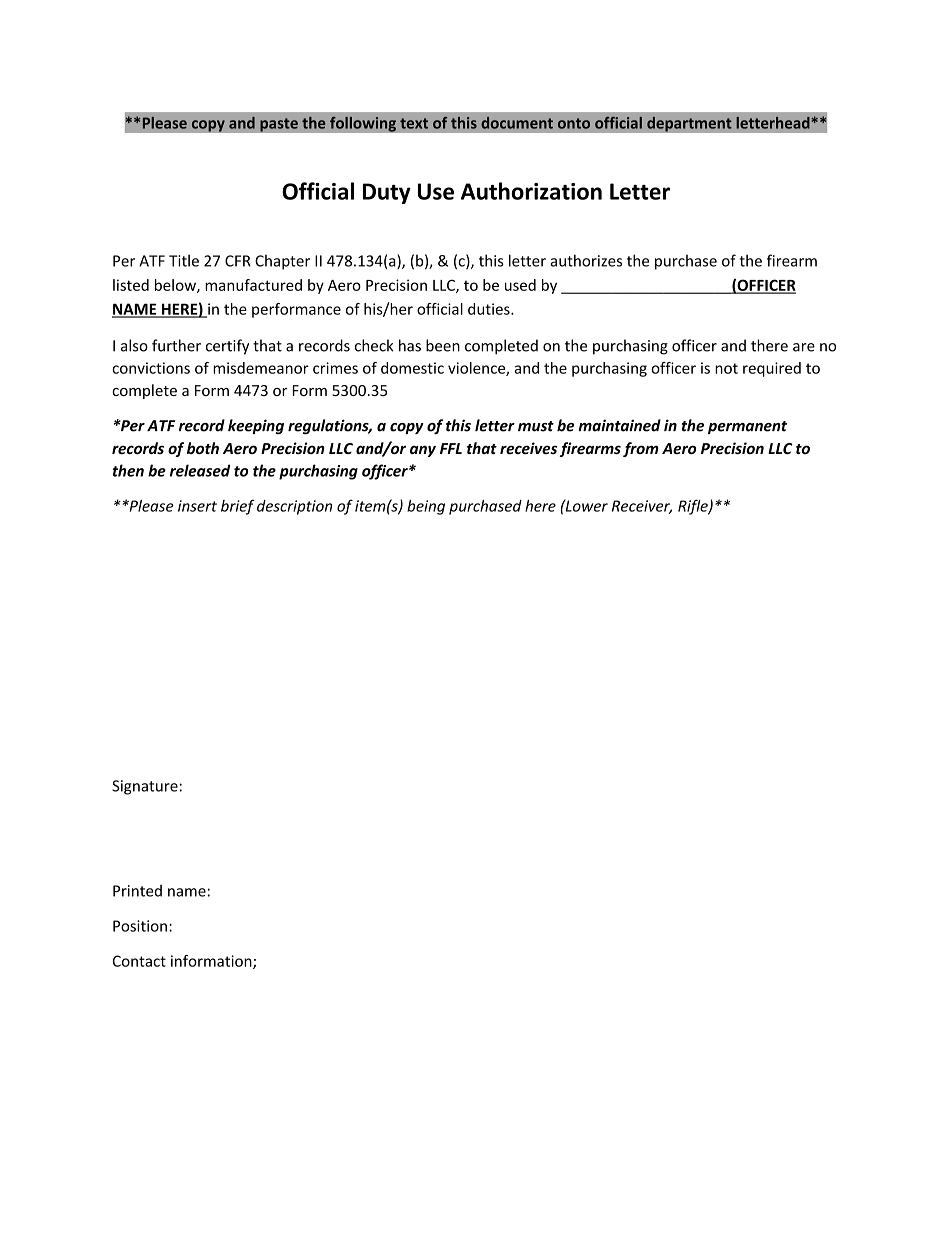 The image size is (952, 1233). Describe the element at coordinates (528, 448) in the image. I see `receives` at that location.
